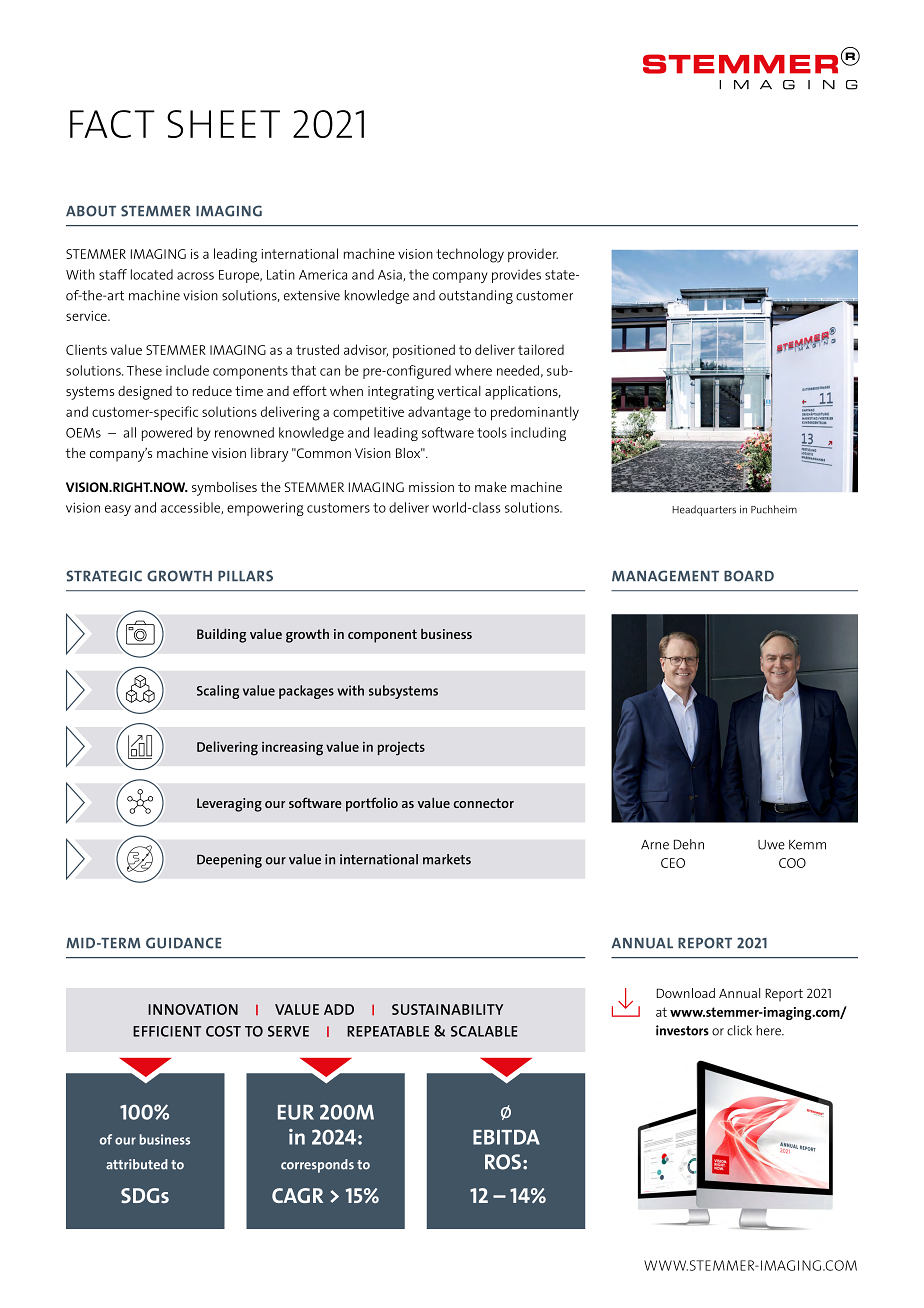  What do you see at coordinates (221, 636) in the screenshot?
I see `Building` at bounding box center [221, 636].
